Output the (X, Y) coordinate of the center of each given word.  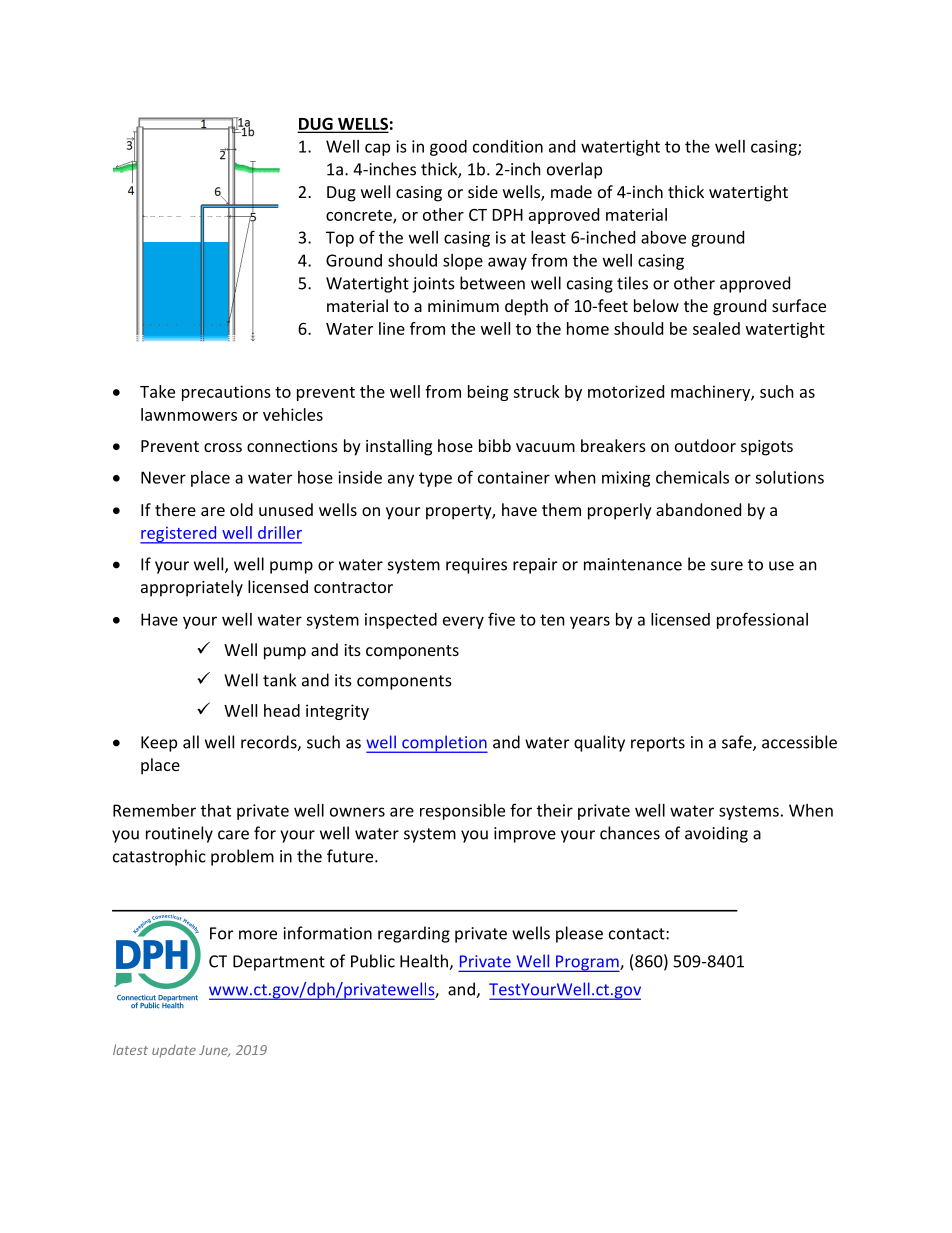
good (448, 148)
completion (444, 744)
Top (340, 239)
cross (223, 447)
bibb (495, 445)
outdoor (705, 445)
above (663, 237)
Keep (159, 744)
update (174, 1051)
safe (738, 743)
